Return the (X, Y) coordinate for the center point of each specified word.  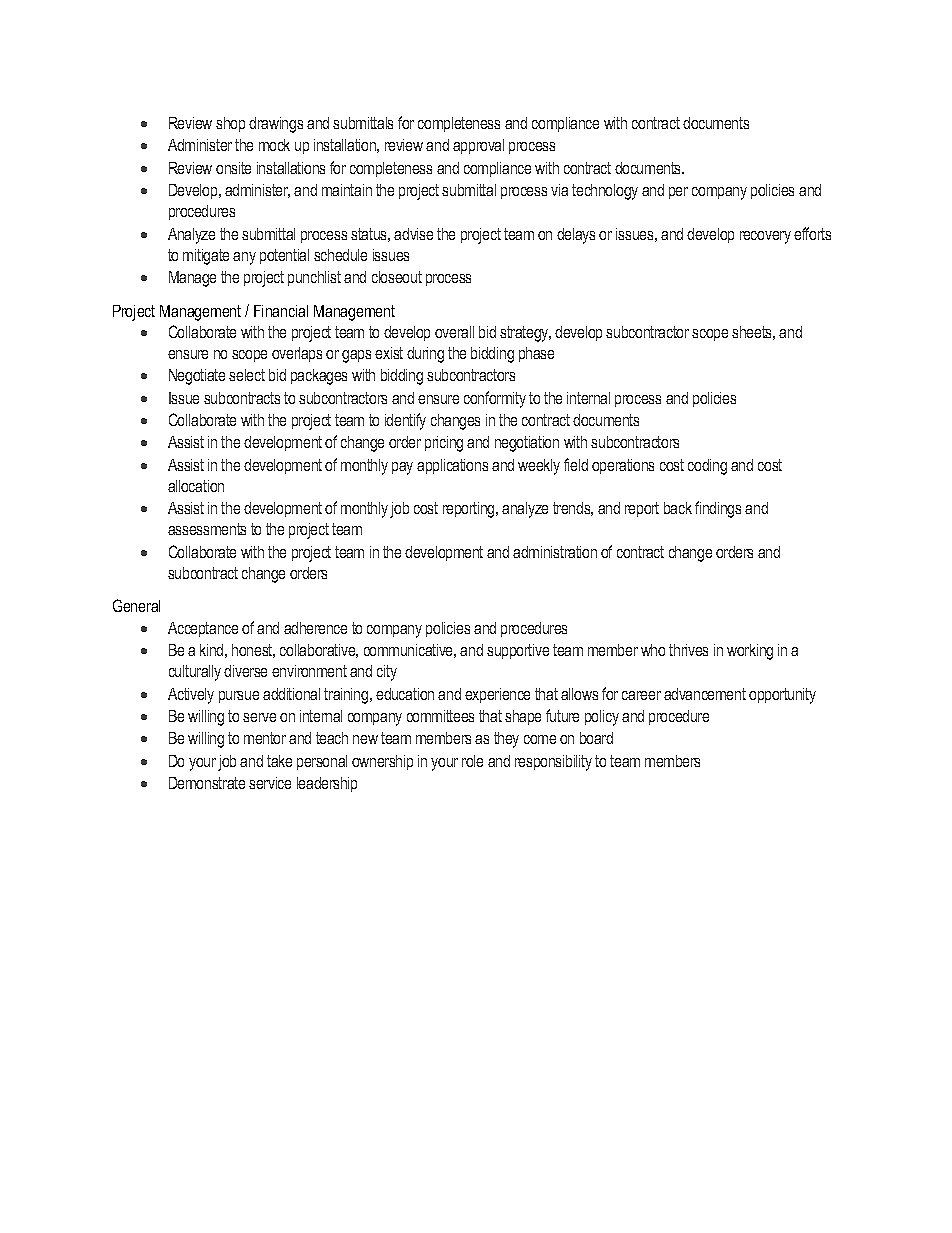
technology (605, 192)
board (596, 738)
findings (718, 509)
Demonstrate (207, 783)
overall (454, 332)
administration (555, 552)
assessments (207, 529)
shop (230, 124)
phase (536, 354)
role (472, 761)
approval (478, 146)
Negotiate (197, 377)
